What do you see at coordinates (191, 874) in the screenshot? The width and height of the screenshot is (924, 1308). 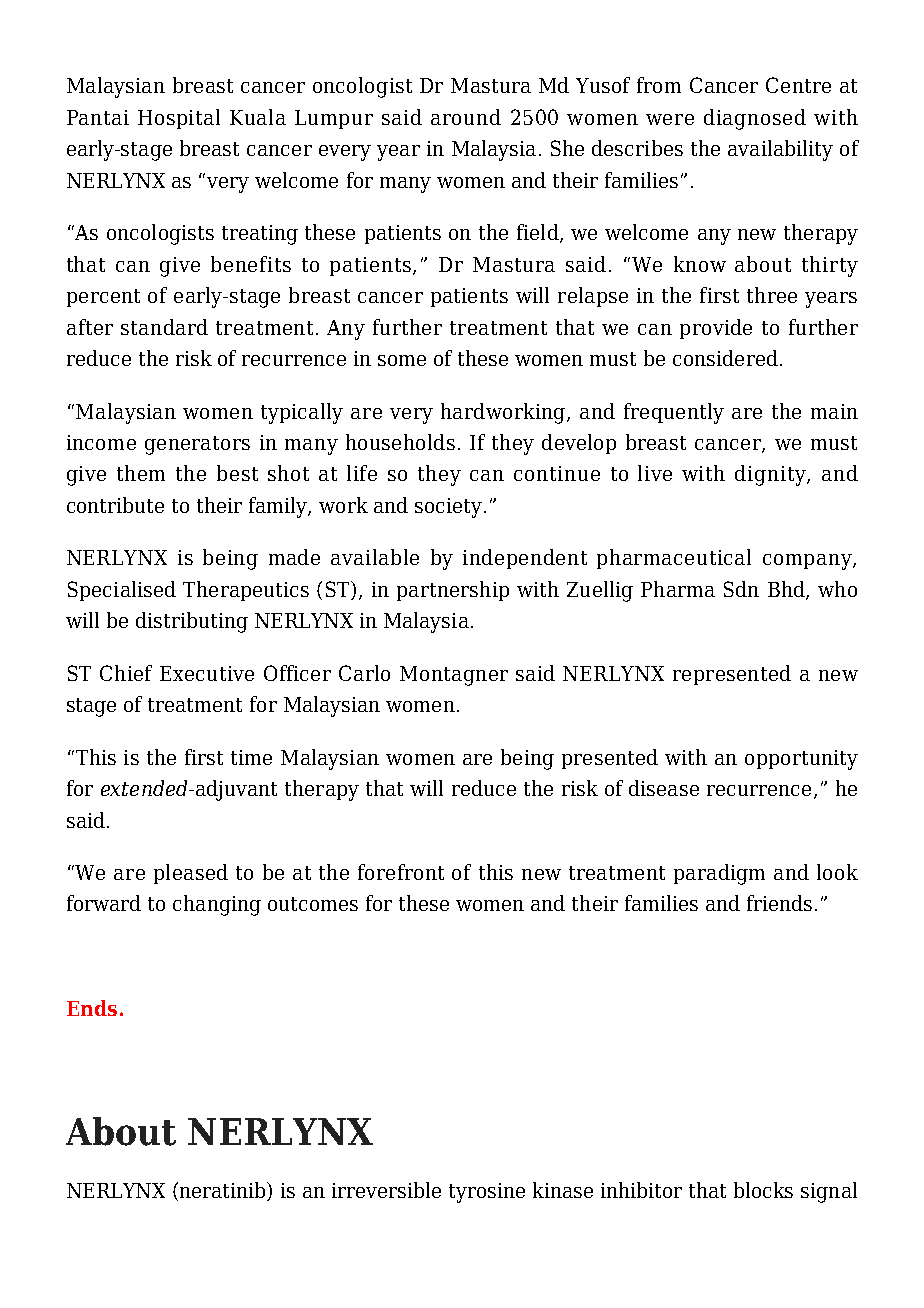 I see `pleased` at bounding box center [191, 874].
